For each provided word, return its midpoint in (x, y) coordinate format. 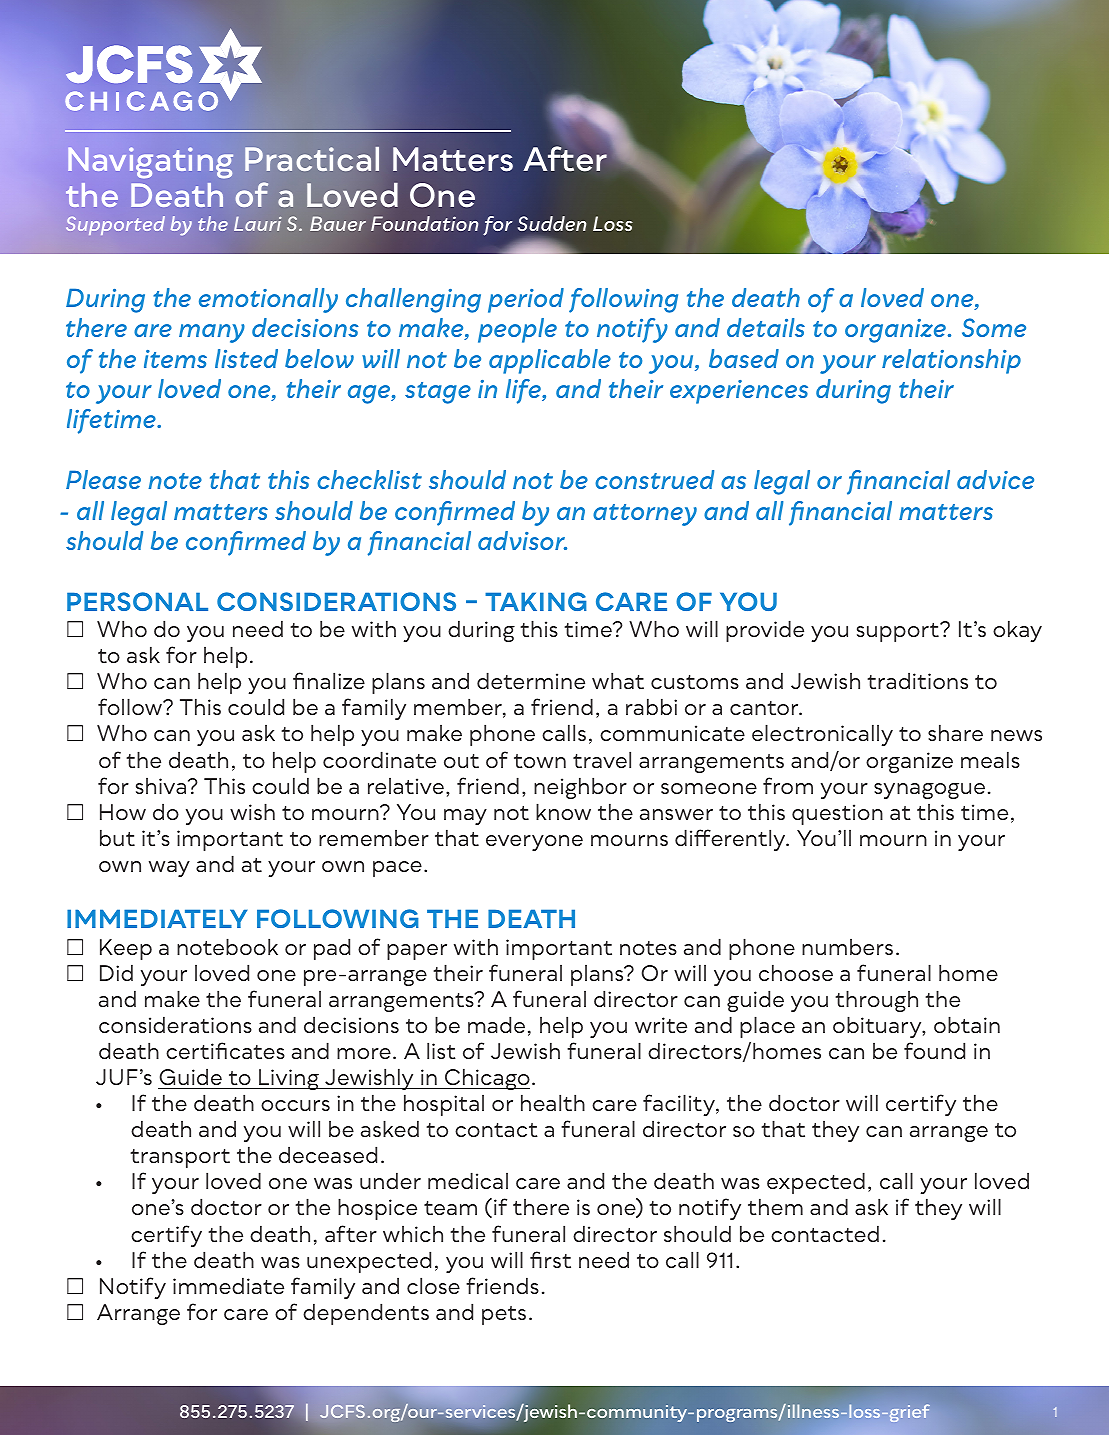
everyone (534, 843)
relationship (951, 361)
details (766, 327)
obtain (967, 1024)
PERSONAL (137, 601)
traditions (917, 680)
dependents (366, 1314)
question (837, 814)
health (553, 1102)
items (175, 359)
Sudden (552, 223)
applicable (550, 361)
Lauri (257, 223)
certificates (225, 1050)
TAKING (536, 601)
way (169, 869)
